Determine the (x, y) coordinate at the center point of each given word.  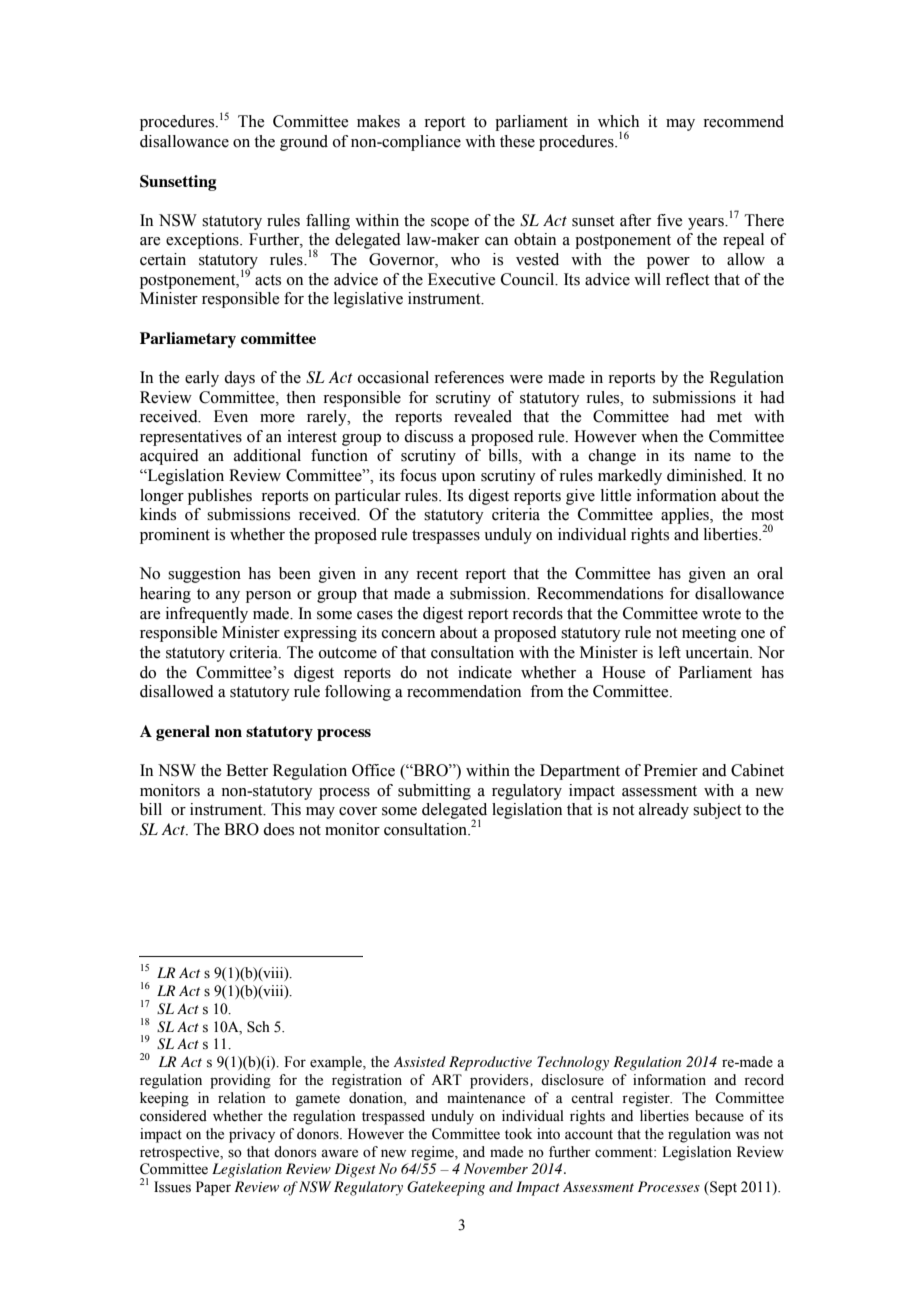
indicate (485, 672)
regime (433, 1153)
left (670, 652)
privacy (252, 1135)
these (517, 141)
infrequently (207, 615)
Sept (722, 1188)
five (669, 220)
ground (304, 143)
